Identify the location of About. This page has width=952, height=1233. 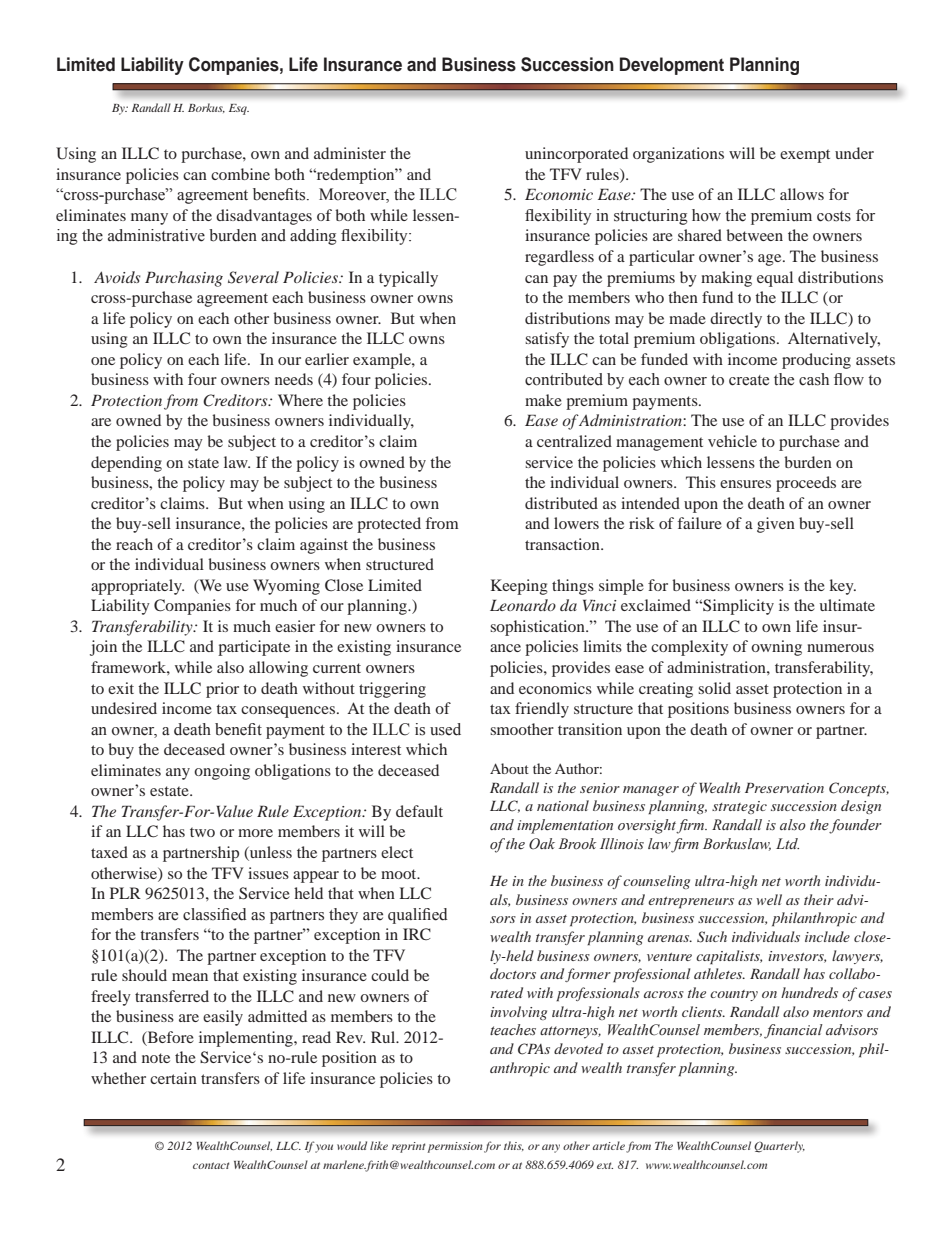
(509, 768).
